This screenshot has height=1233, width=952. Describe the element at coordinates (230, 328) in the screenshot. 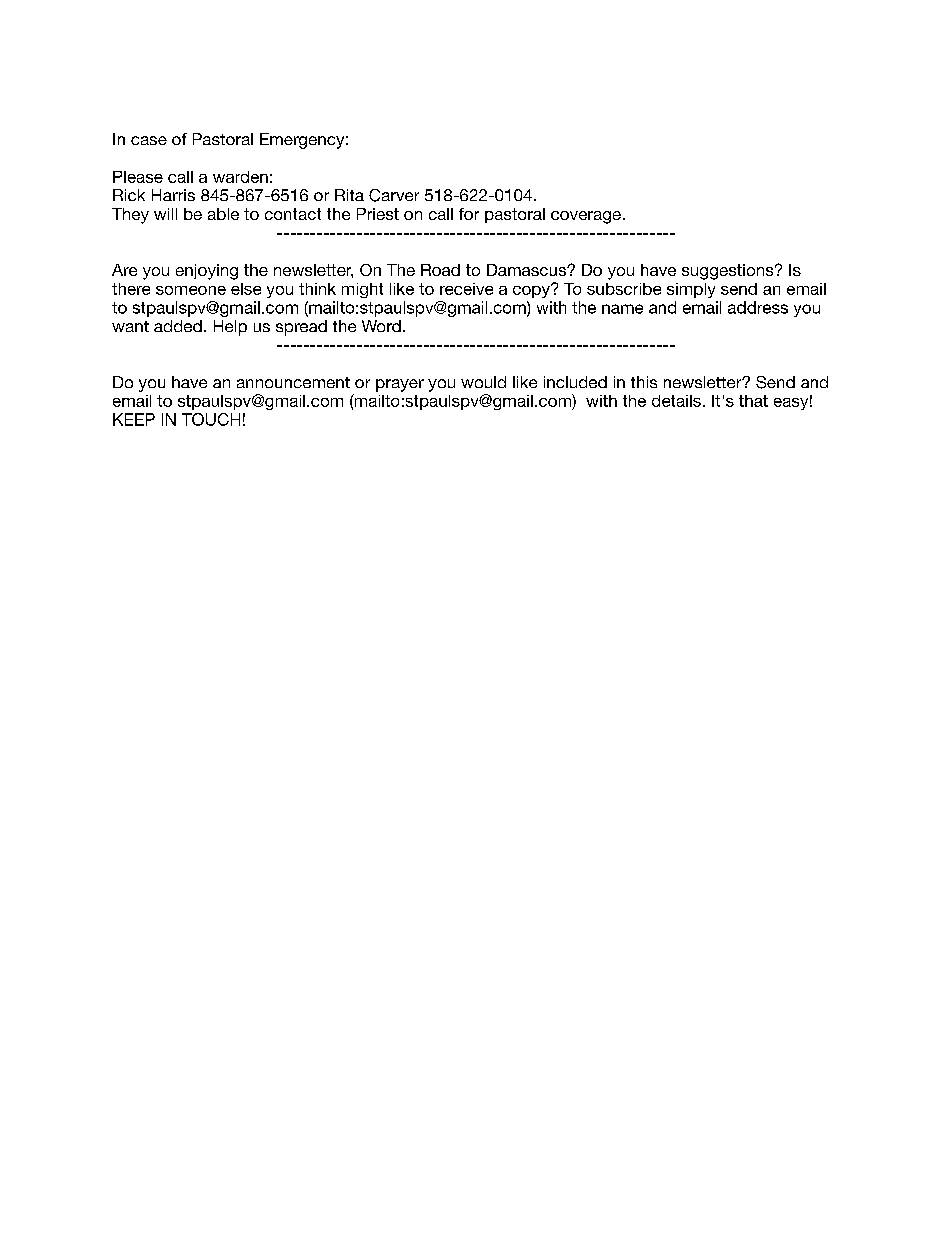

I see `Help` at that location.
